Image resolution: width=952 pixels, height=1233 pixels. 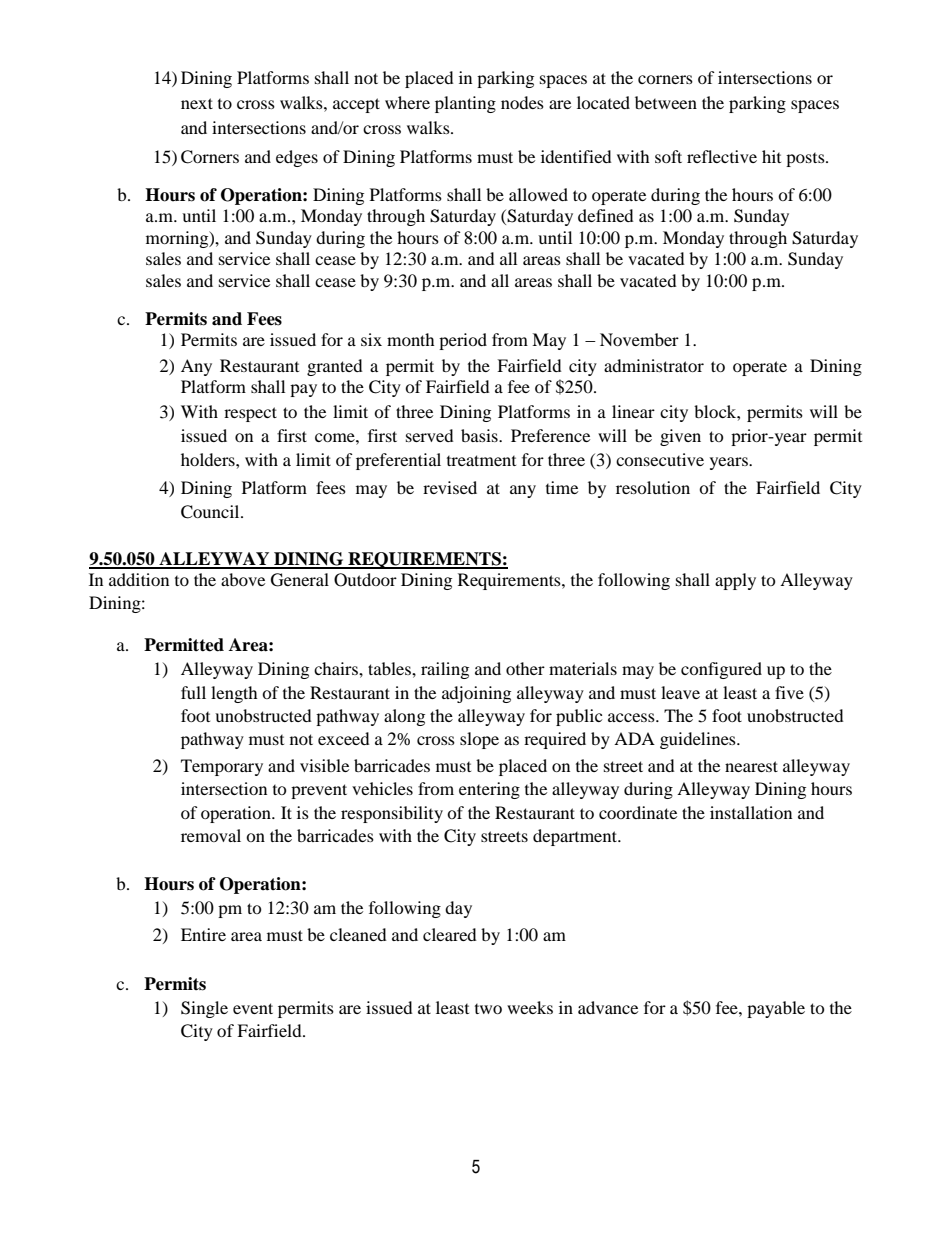 I want to click on Single, so click(x=204, y=1009).
